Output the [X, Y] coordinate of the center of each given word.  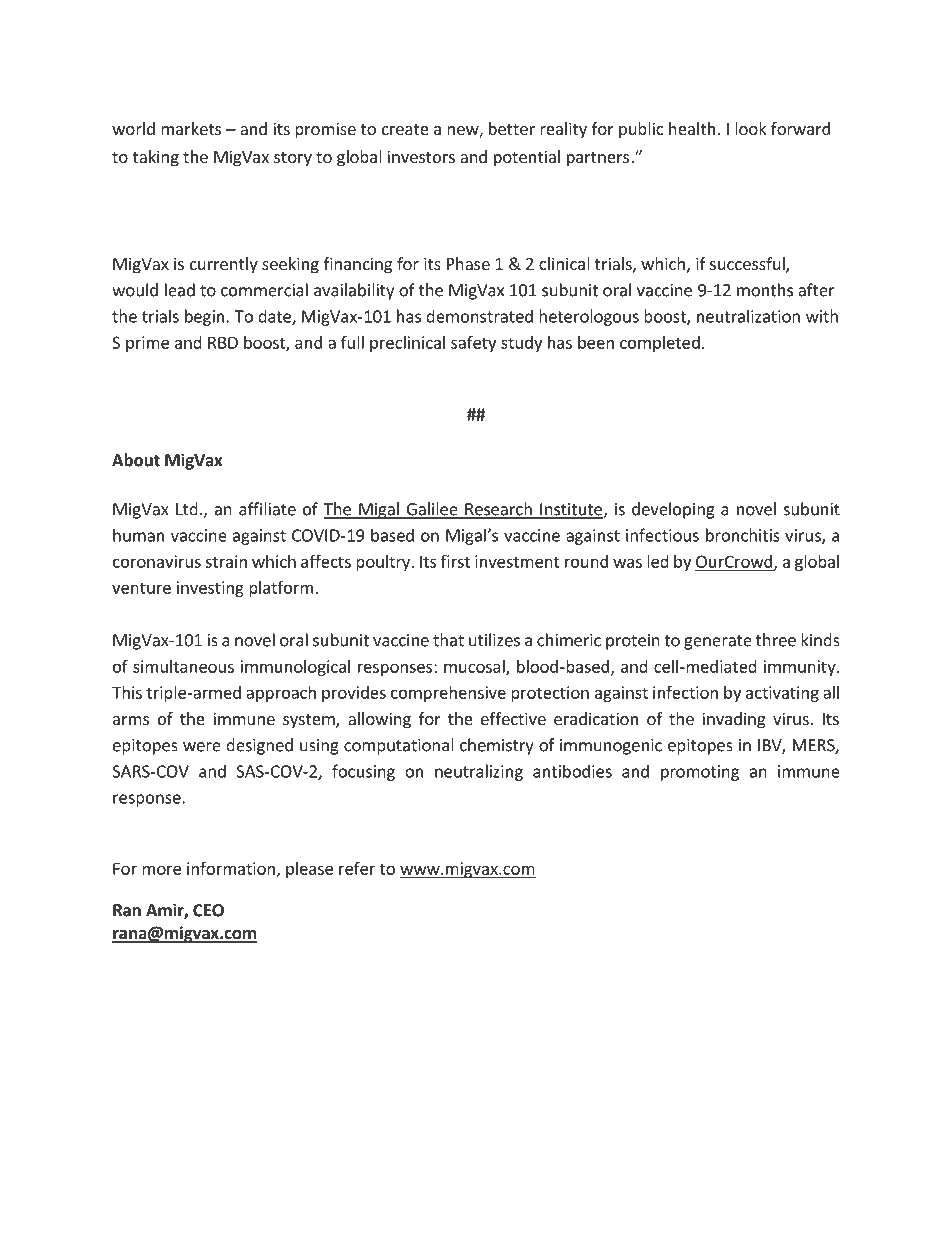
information [231, 868]
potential [527, 158]
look [751, 128]
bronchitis [743, 535]
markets [191, 128]
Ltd [187, 509]
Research [498, 510]
